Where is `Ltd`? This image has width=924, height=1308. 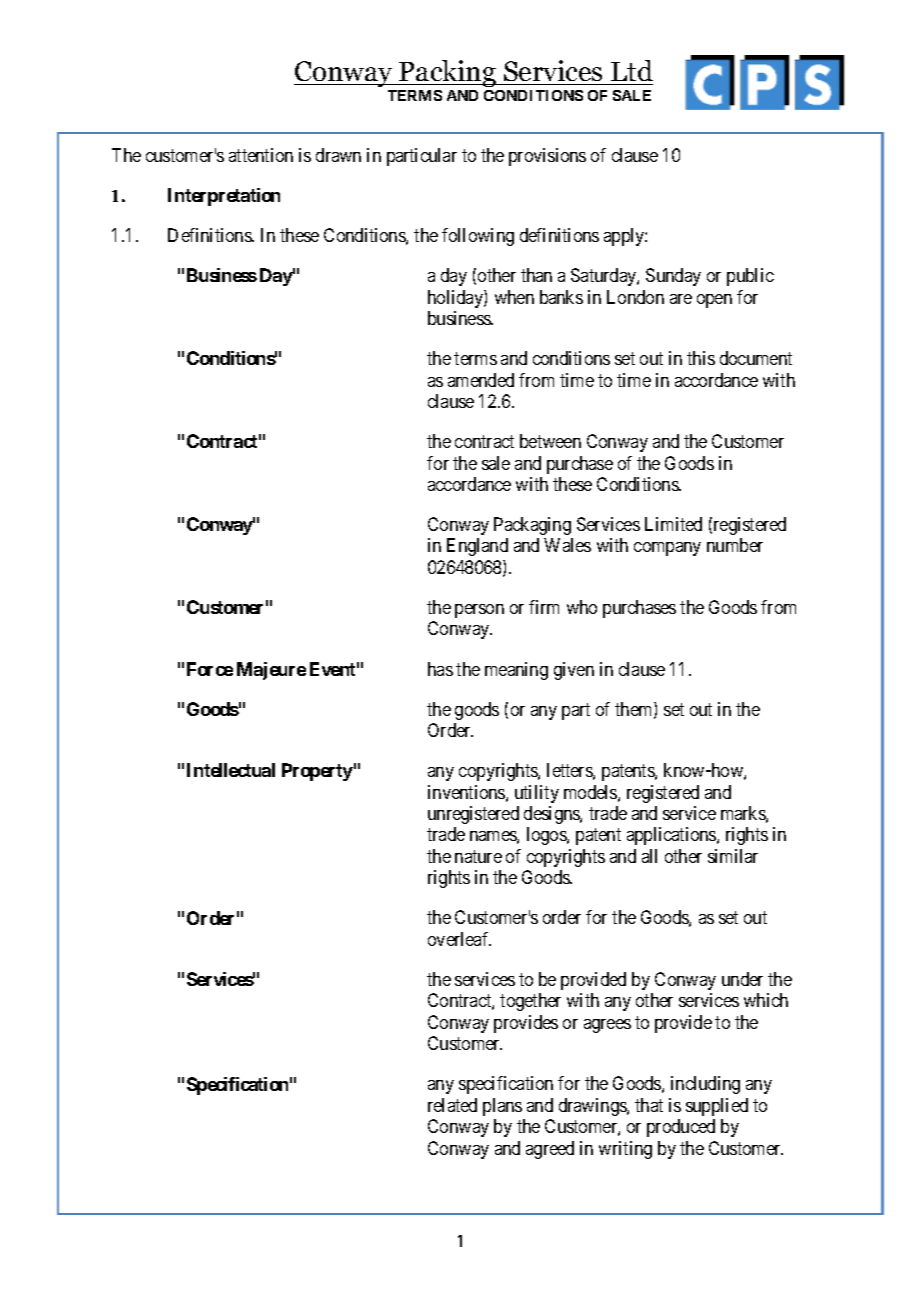
Ltd is located at coordinates (632, 70).
